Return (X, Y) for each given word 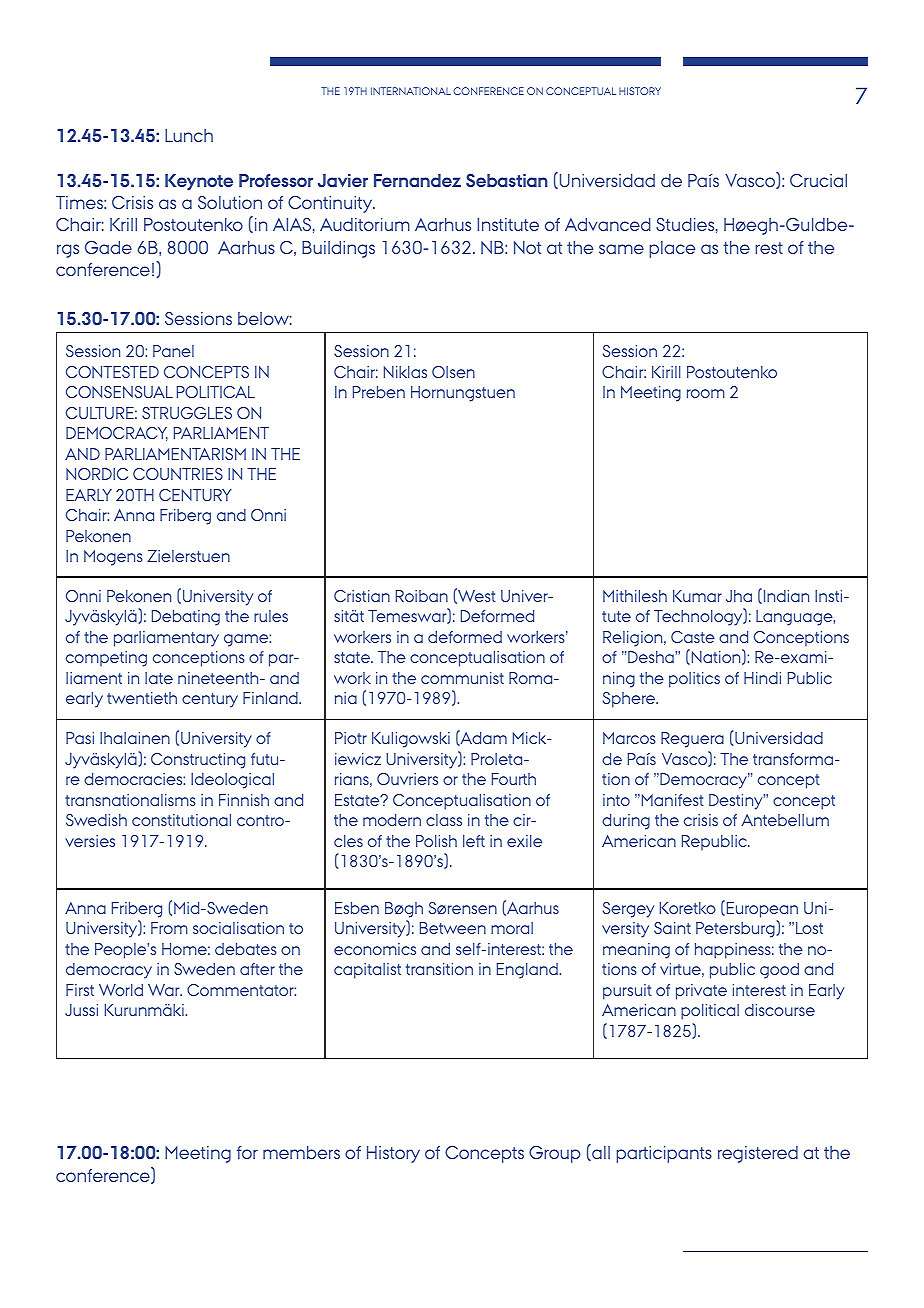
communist (462, 678)
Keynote (199, 182)
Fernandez (417, 180)
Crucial (818, 180)
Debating (186, 618)
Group (554, 1154)
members (301, 1152)
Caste (693, 637)
